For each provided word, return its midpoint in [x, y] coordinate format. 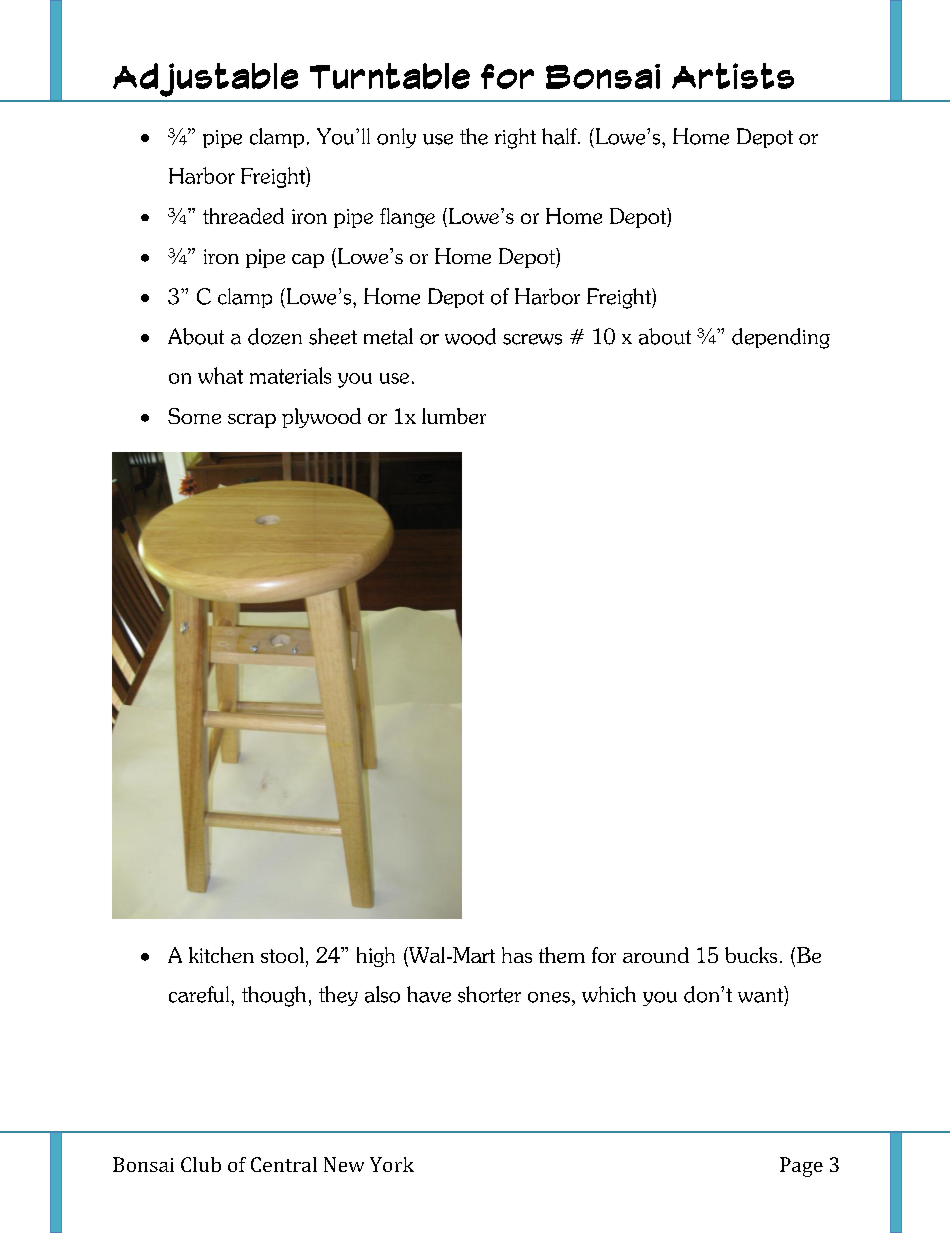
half [560, 136]
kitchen [221, 955]
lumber [454, 416]
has [517, 955]
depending [781, 338]
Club [201, 1164]
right [515, 138]
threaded [243, 216]
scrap [252, 421]
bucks [751, 955]
